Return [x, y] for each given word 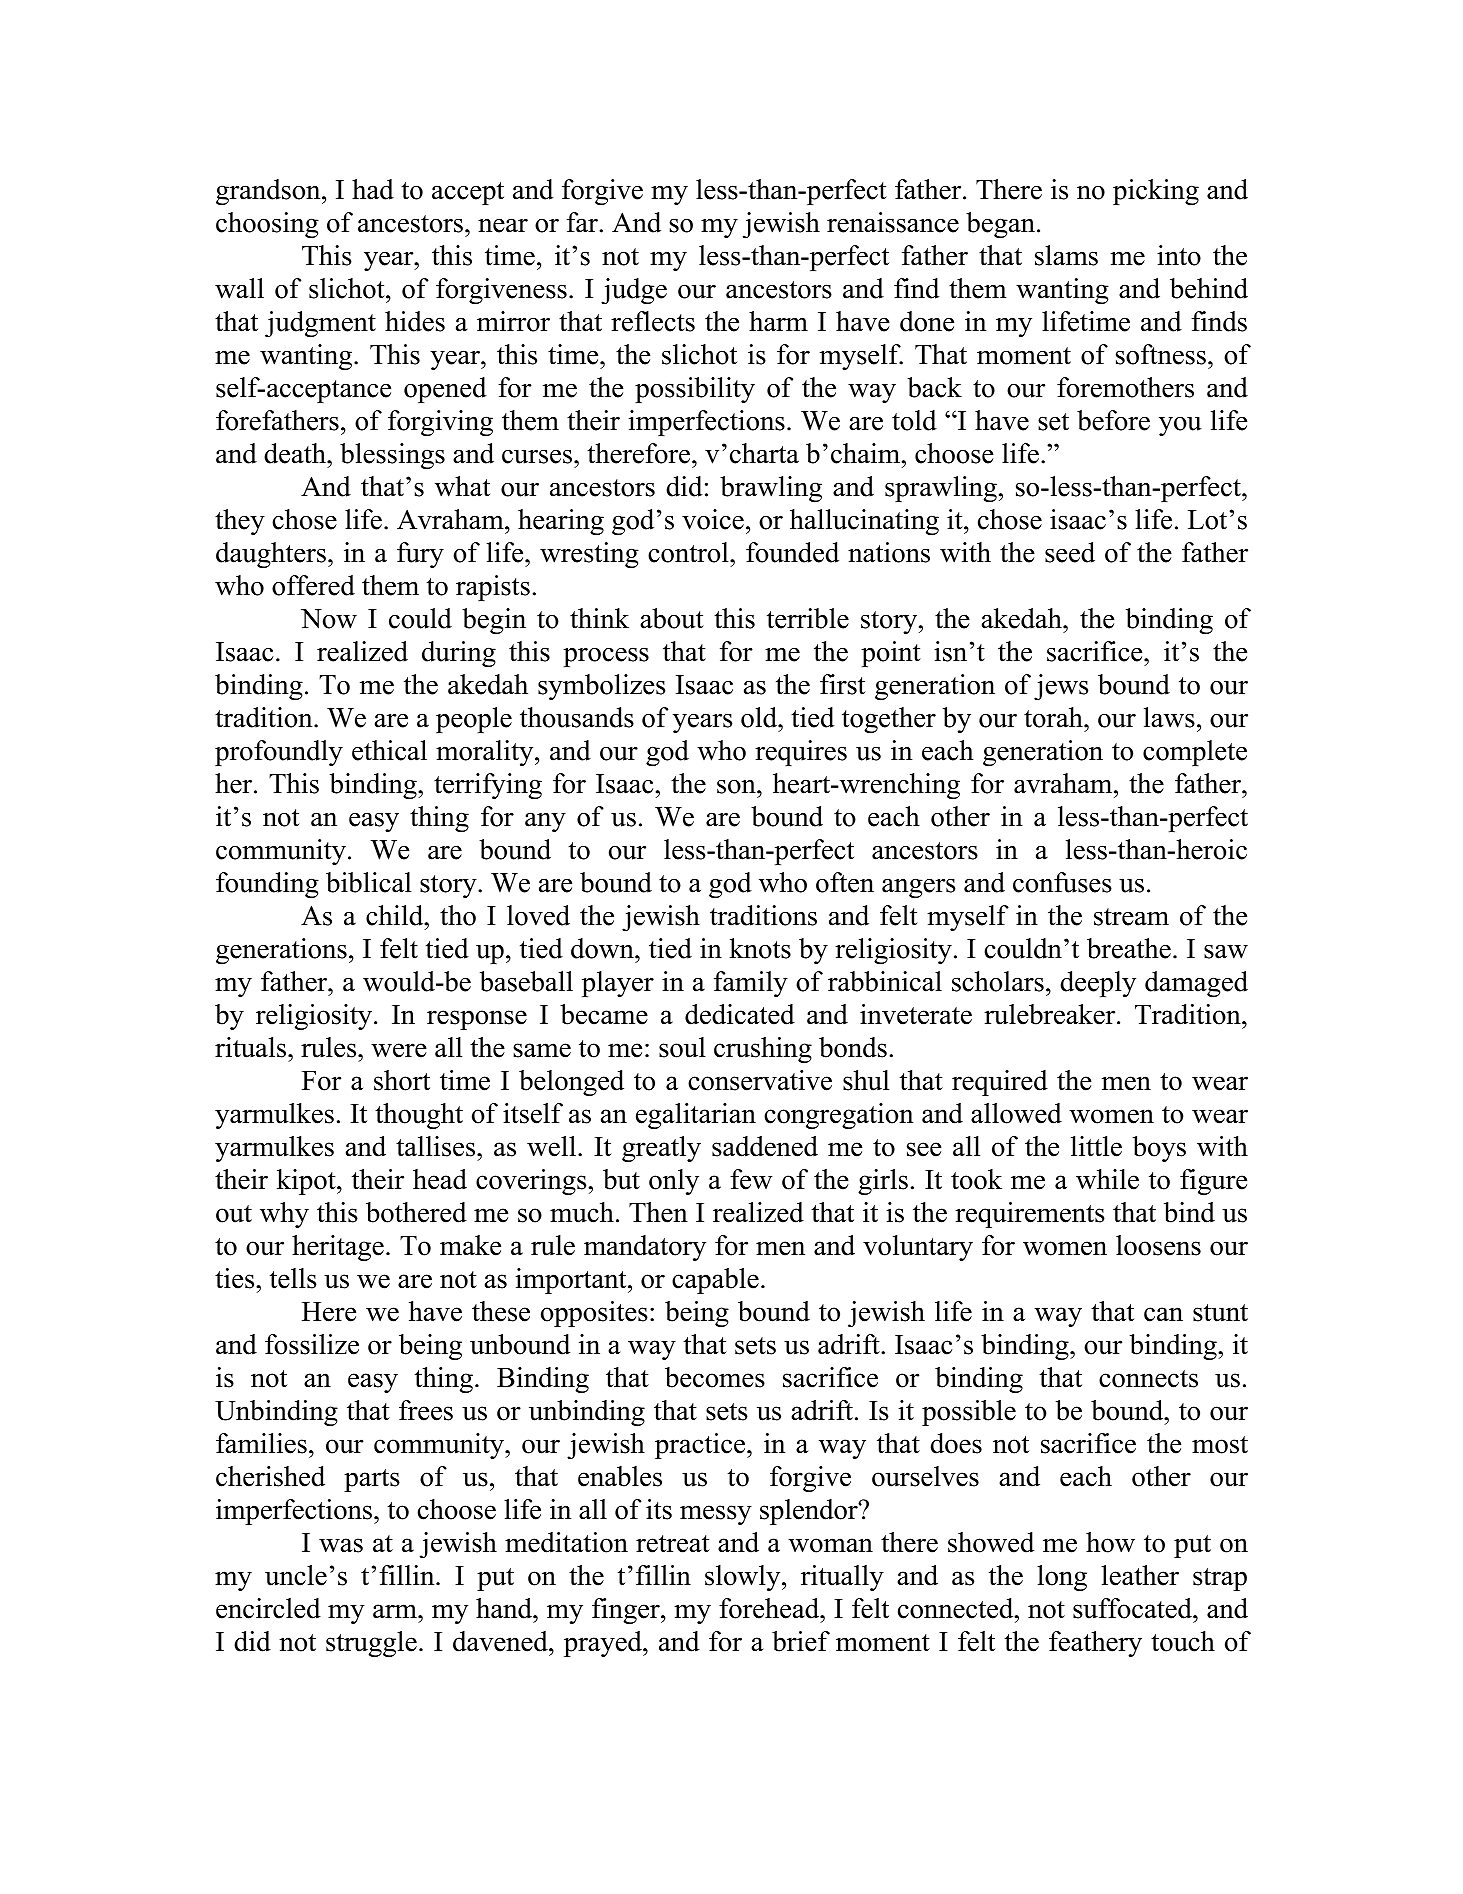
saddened [765, 1146]
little [1096, 1146]
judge [634, 291]
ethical [389, 750]
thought [419, 1116]
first [842, 684]
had [373, 189]
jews [1061, 687]
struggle [371, 1644]
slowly [744, 1578]
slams [1066, 255]
